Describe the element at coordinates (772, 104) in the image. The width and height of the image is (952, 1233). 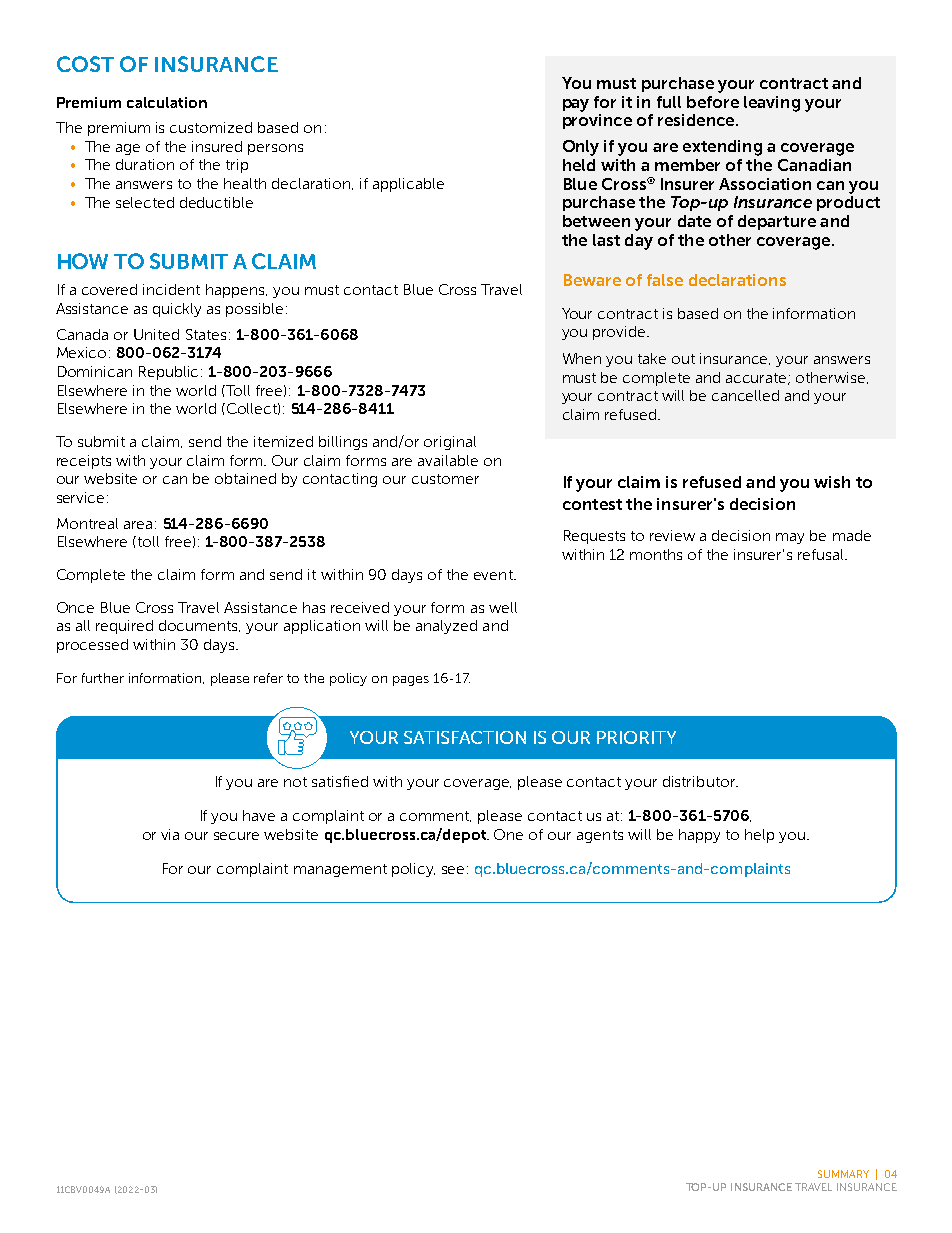
I see `leaving` at that location.
